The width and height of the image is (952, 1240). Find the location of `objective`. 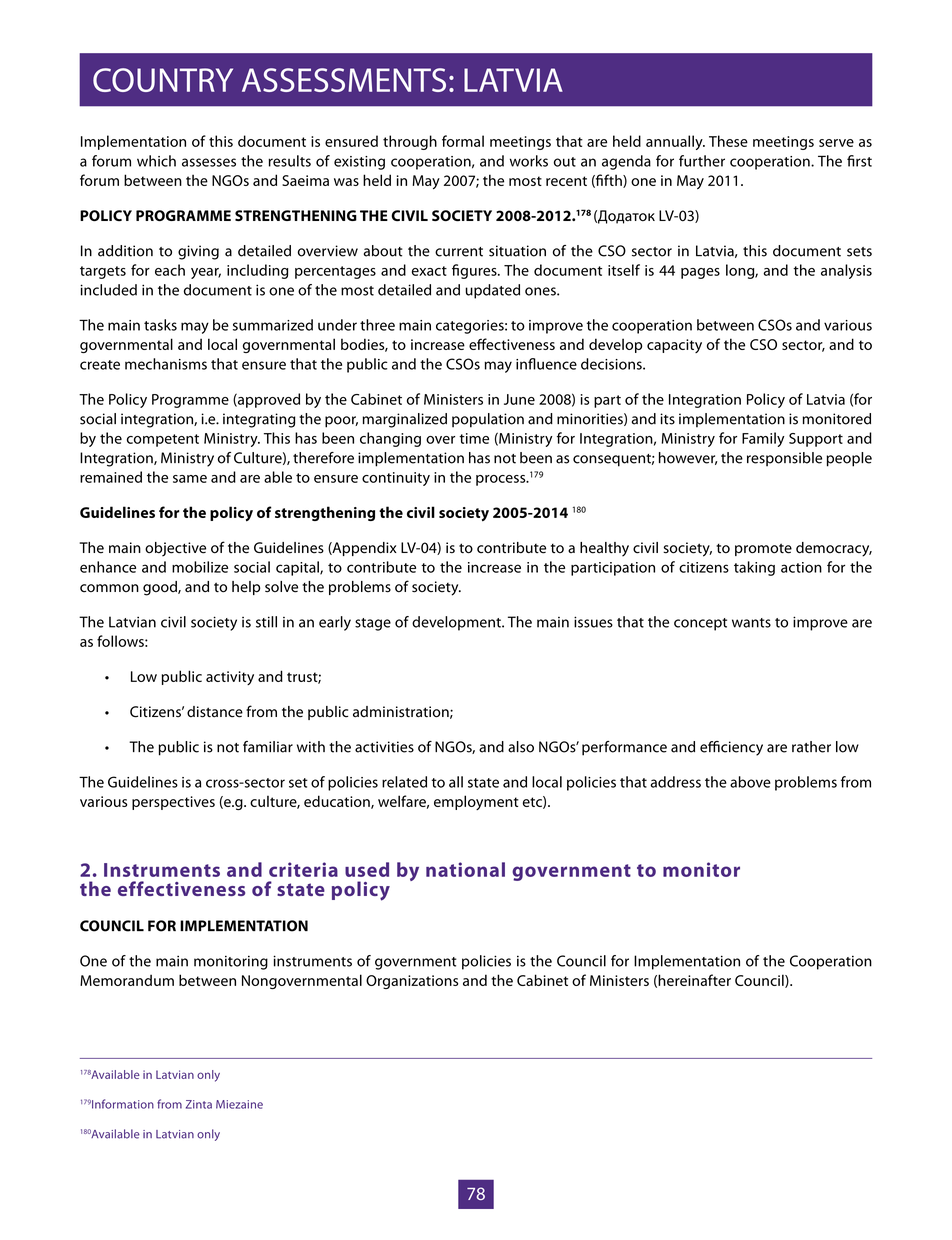

objective is located at coordinates (175, 549).
